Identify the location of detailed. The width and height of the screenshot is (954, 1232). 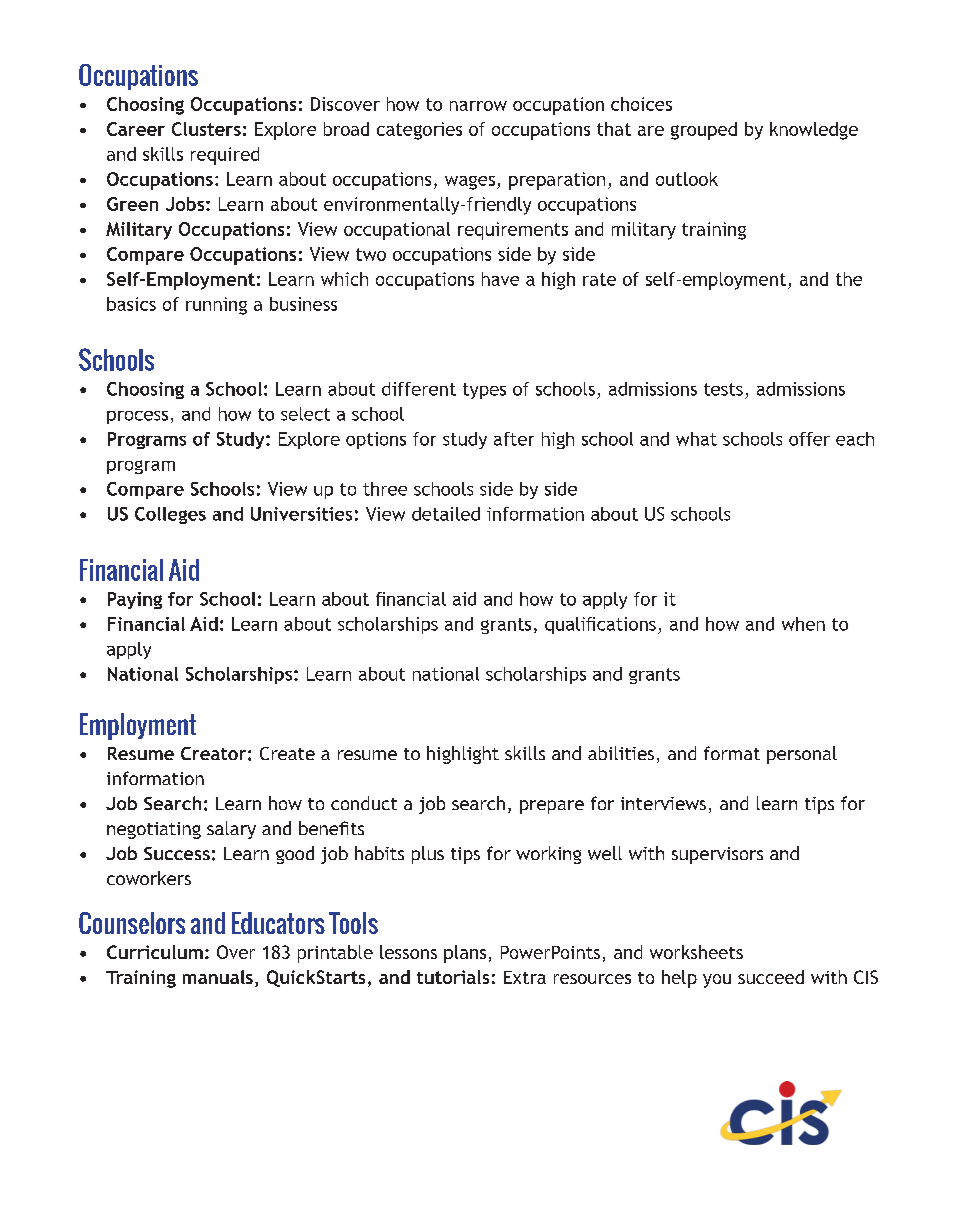
(446, 514).
